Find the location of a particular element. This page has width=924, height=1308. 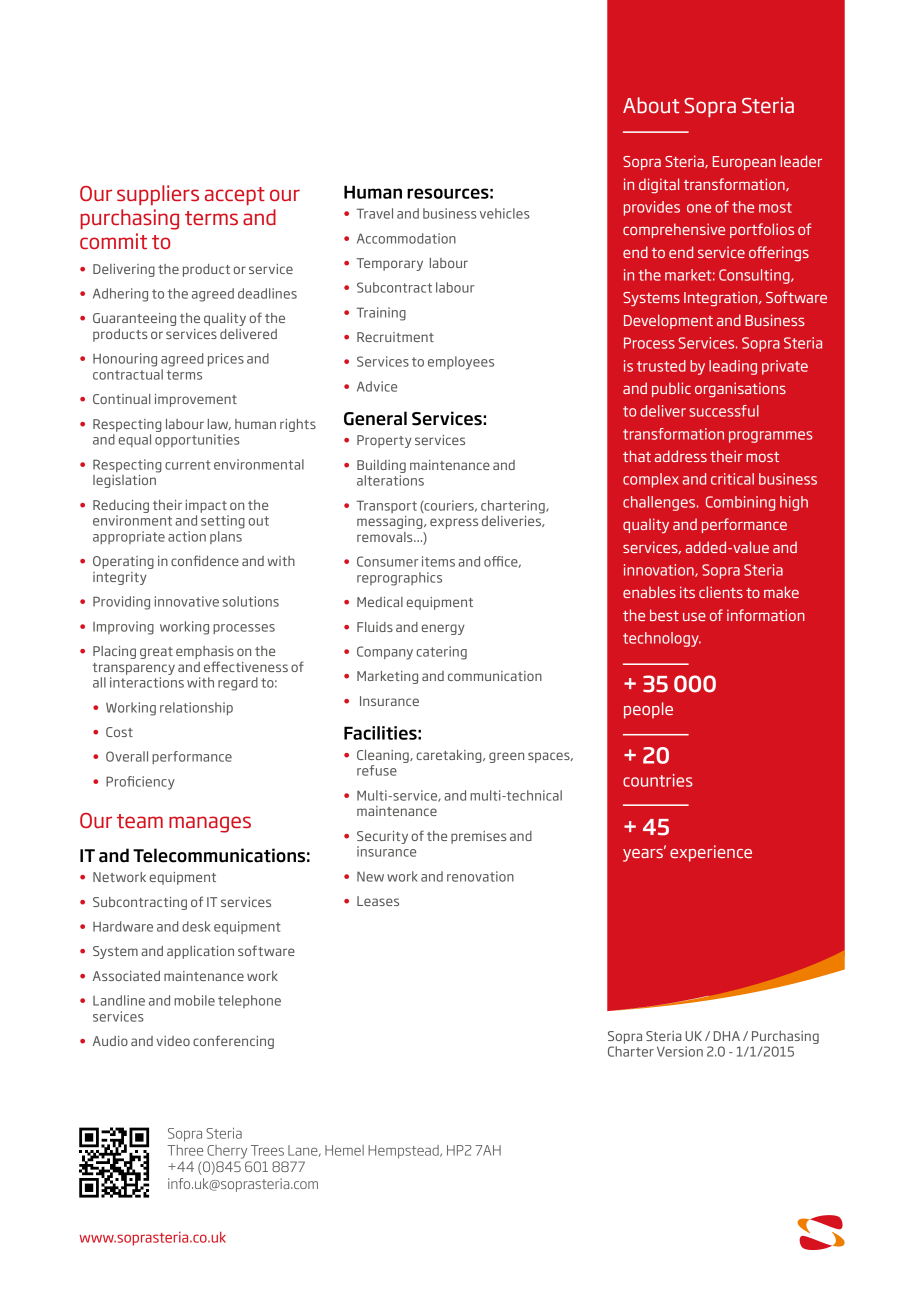

critical is located at coordinates (732, 479).
